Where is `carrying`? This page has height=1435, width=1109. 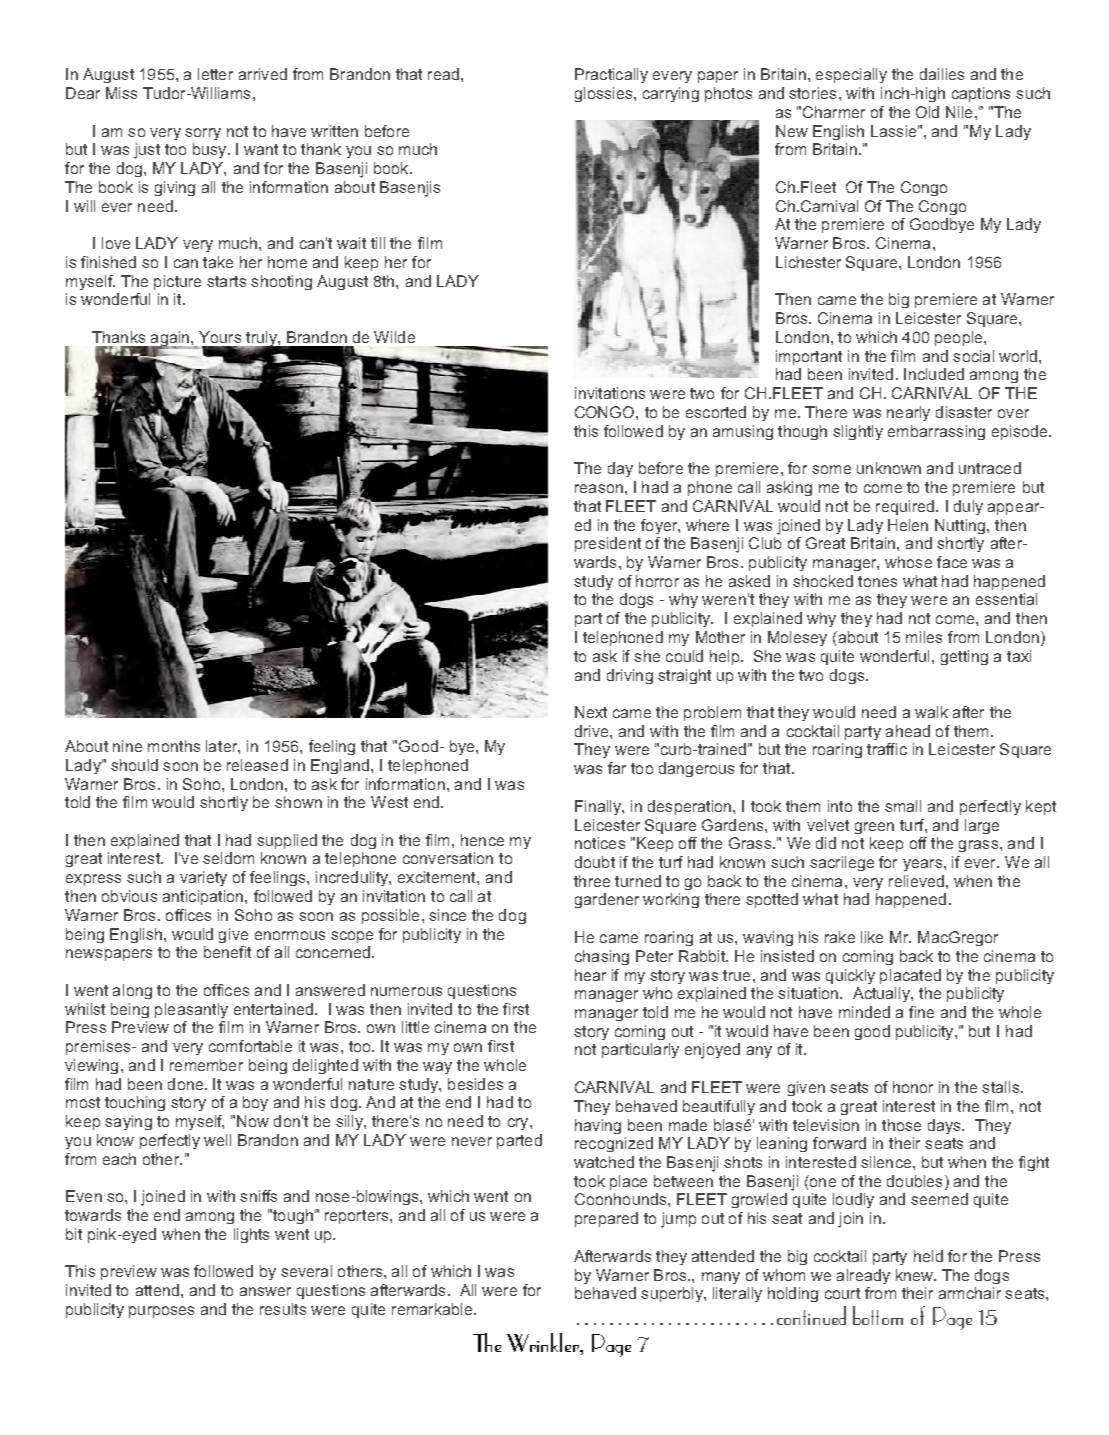 carrying is located at coordinates (671, 94).
